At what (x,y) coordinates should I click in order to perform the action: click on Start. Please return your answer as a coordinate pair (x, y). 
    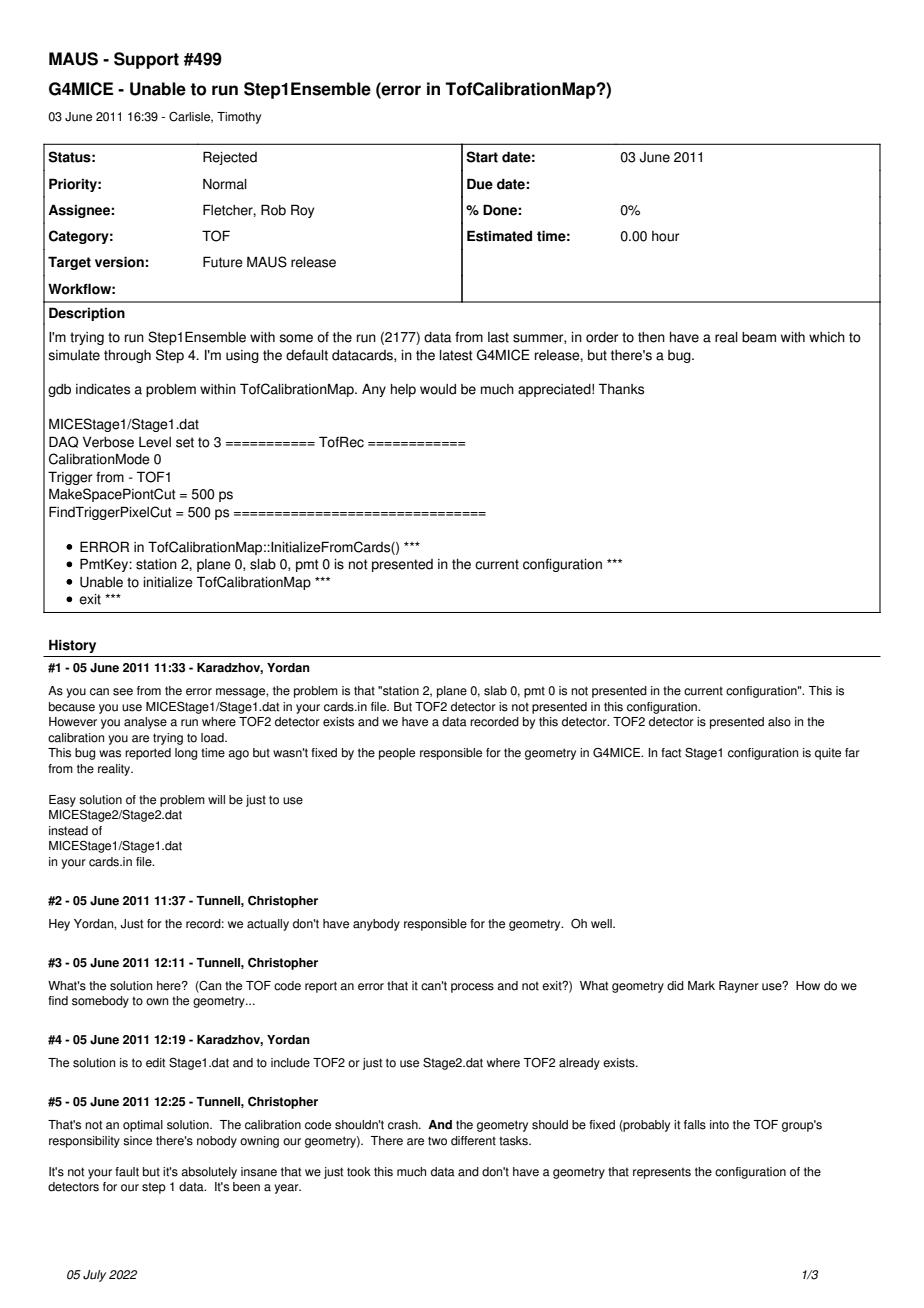
    Looking at the image, I should click on (482, 157).
